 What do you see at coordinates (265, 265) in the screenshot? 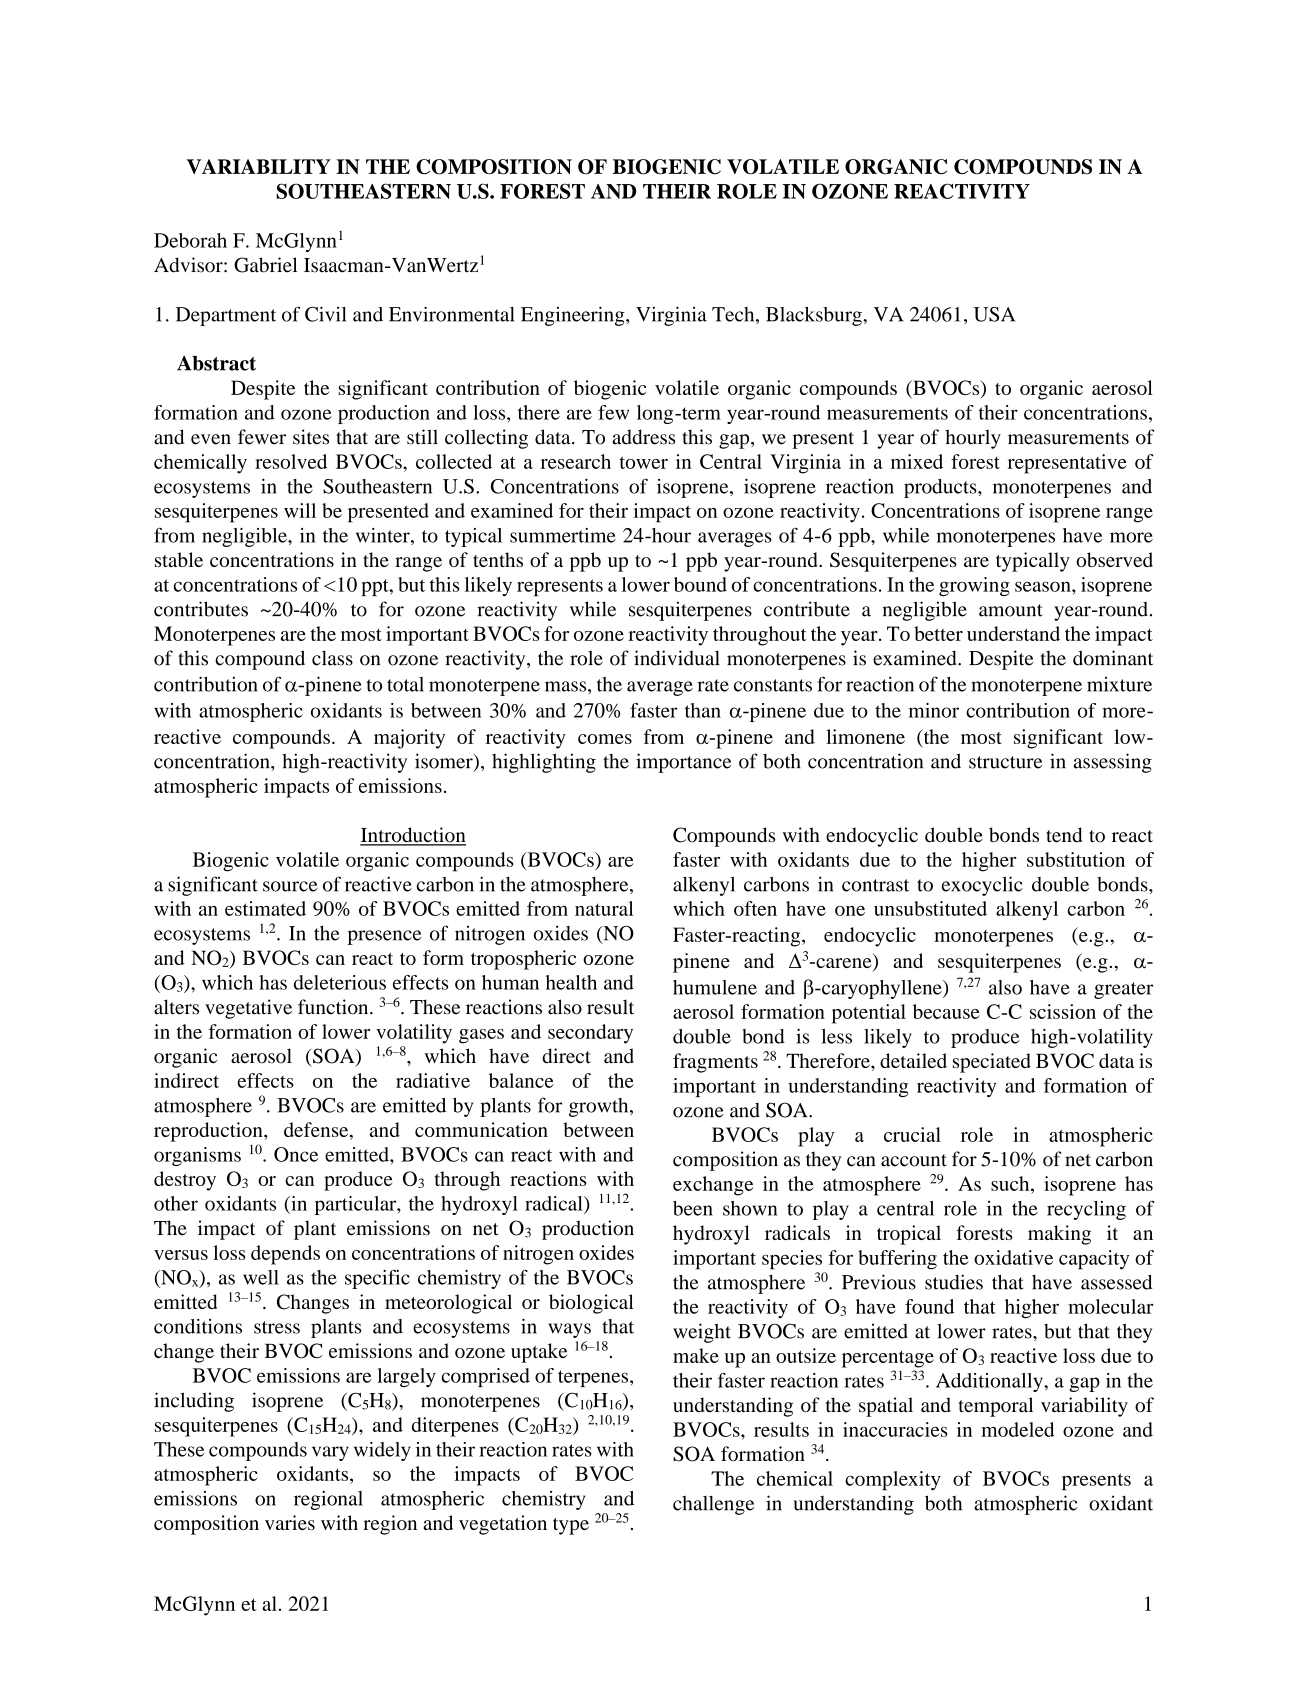
I see `Gabriel` at bounding box center [265, 265].
